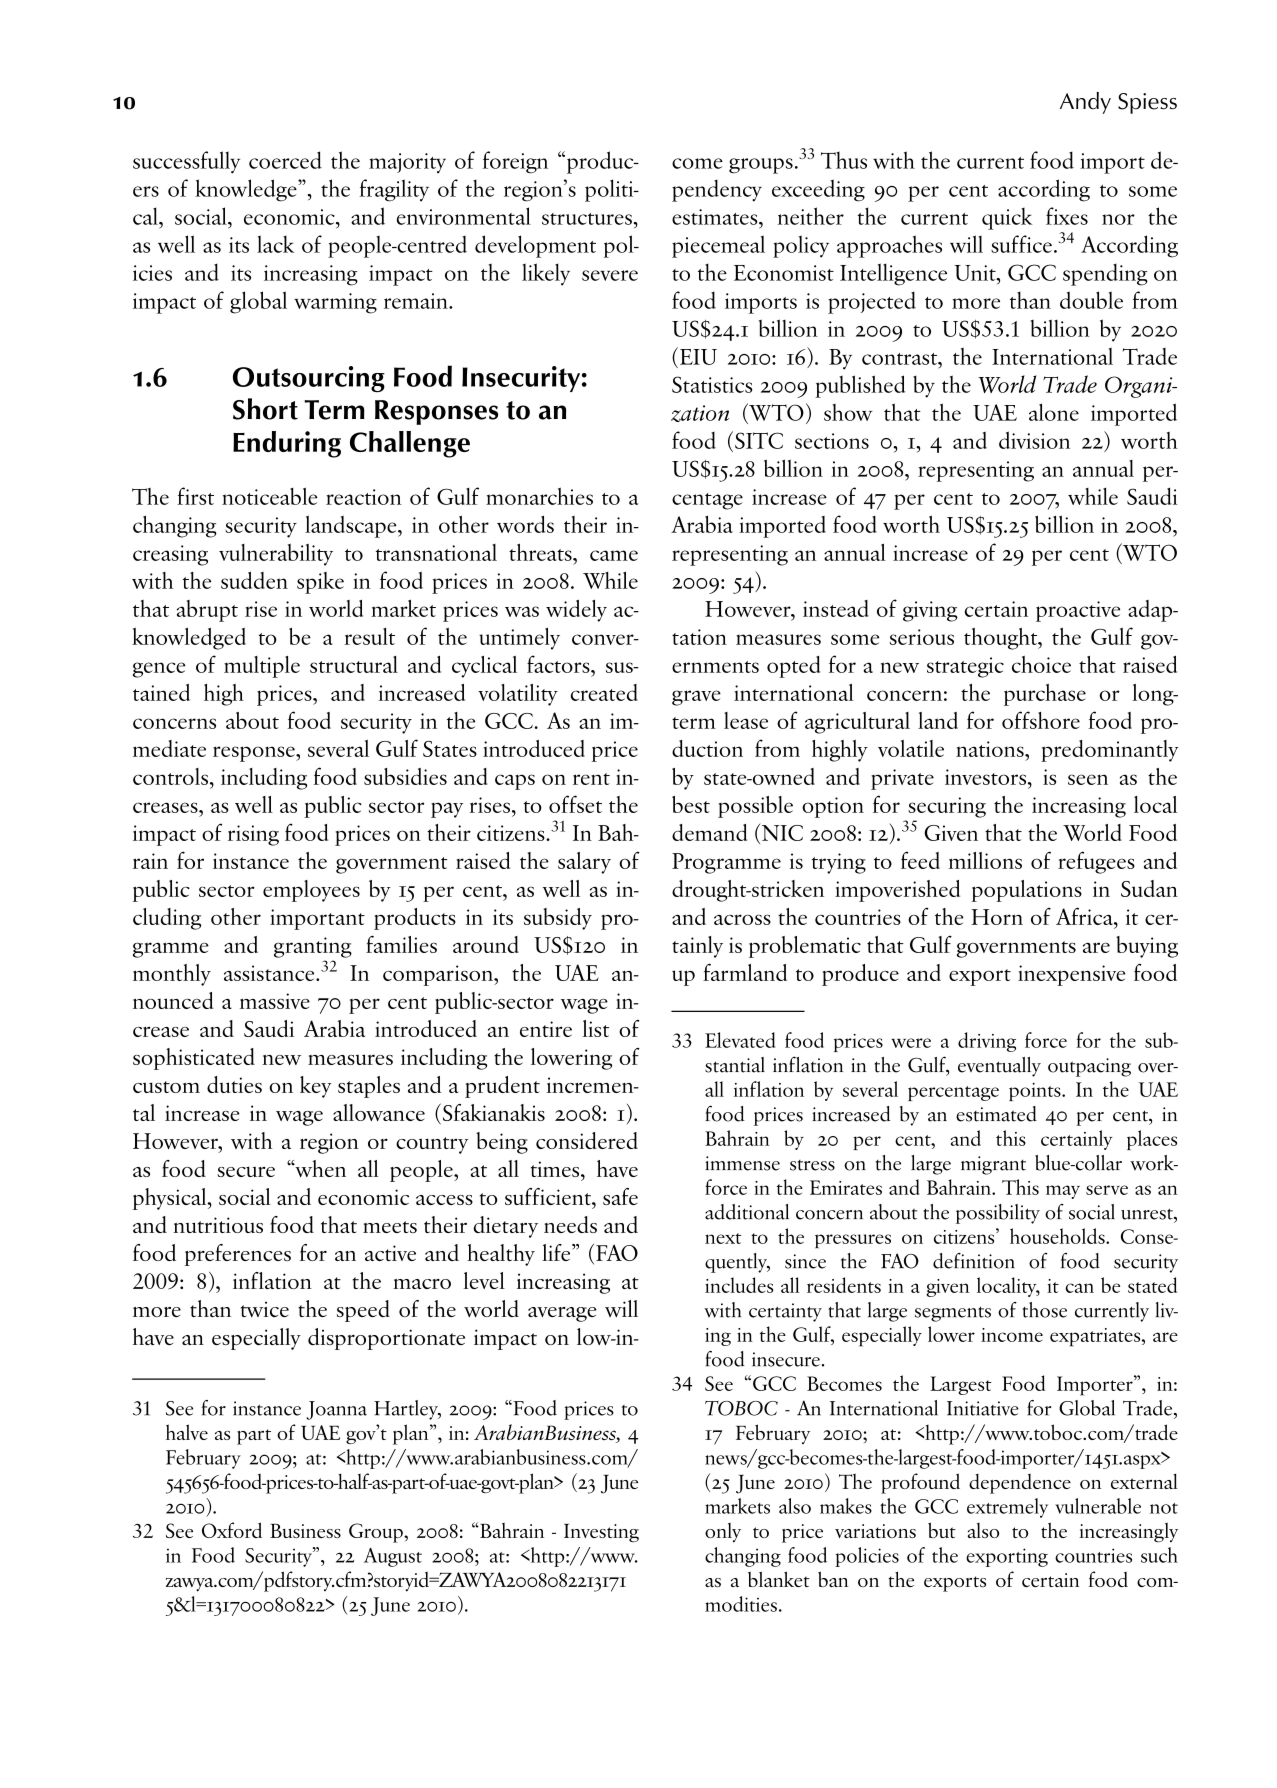 The height and width of the image is (1788, 1277). What do you see at coordinates (232, 1530) in the image?
I see `Oxford` at bounding box center [232, 1530].
